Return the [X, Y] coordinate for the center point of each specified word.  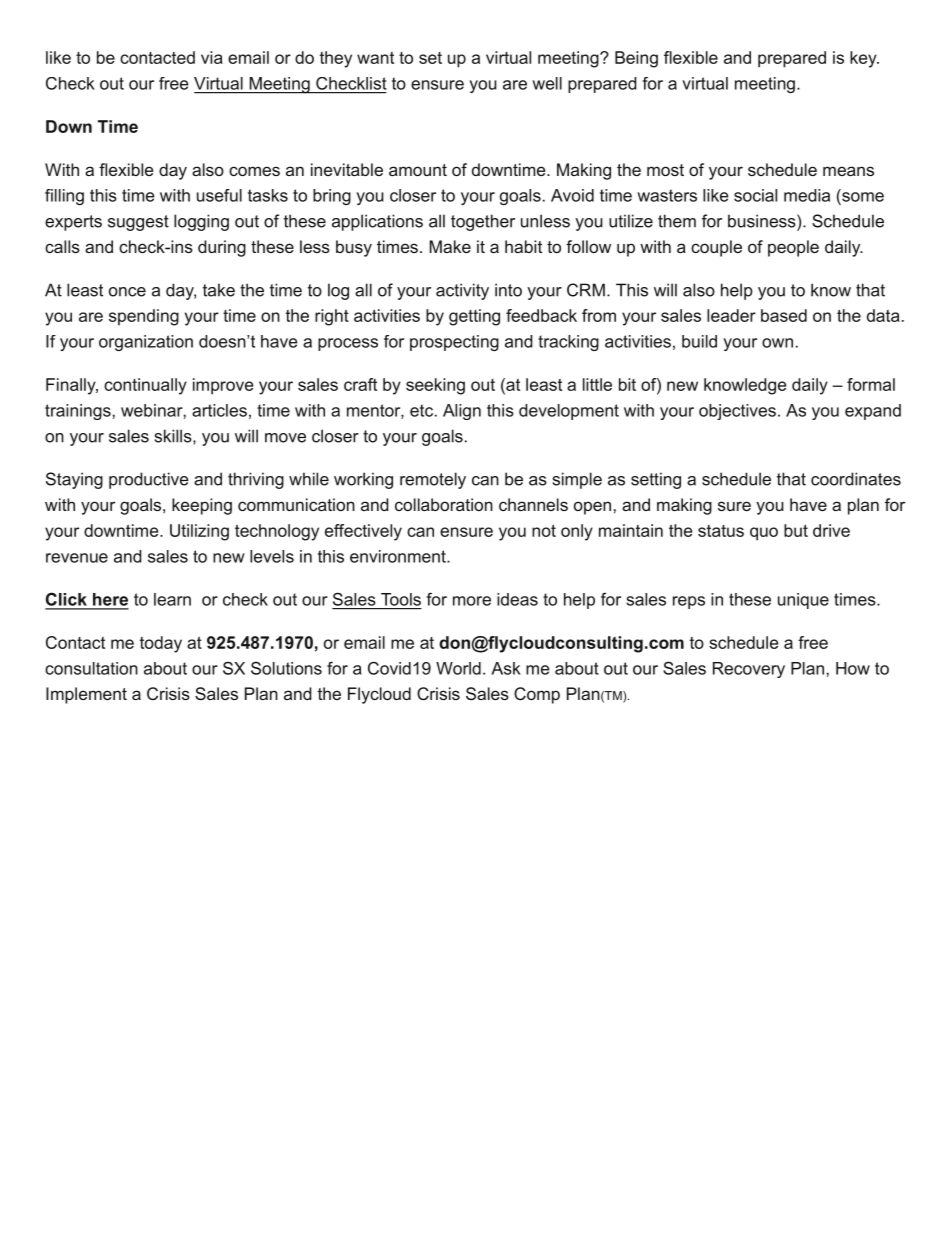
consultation [91, 668]
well [547, 83]
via [212, 57]
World [458, 668]
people [793, 248]
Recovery [749, 670]
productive [149, 480]
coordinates [856, 479]
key [864, 59]
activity [462, 291]
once [127, 292]
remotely [433, 480]
